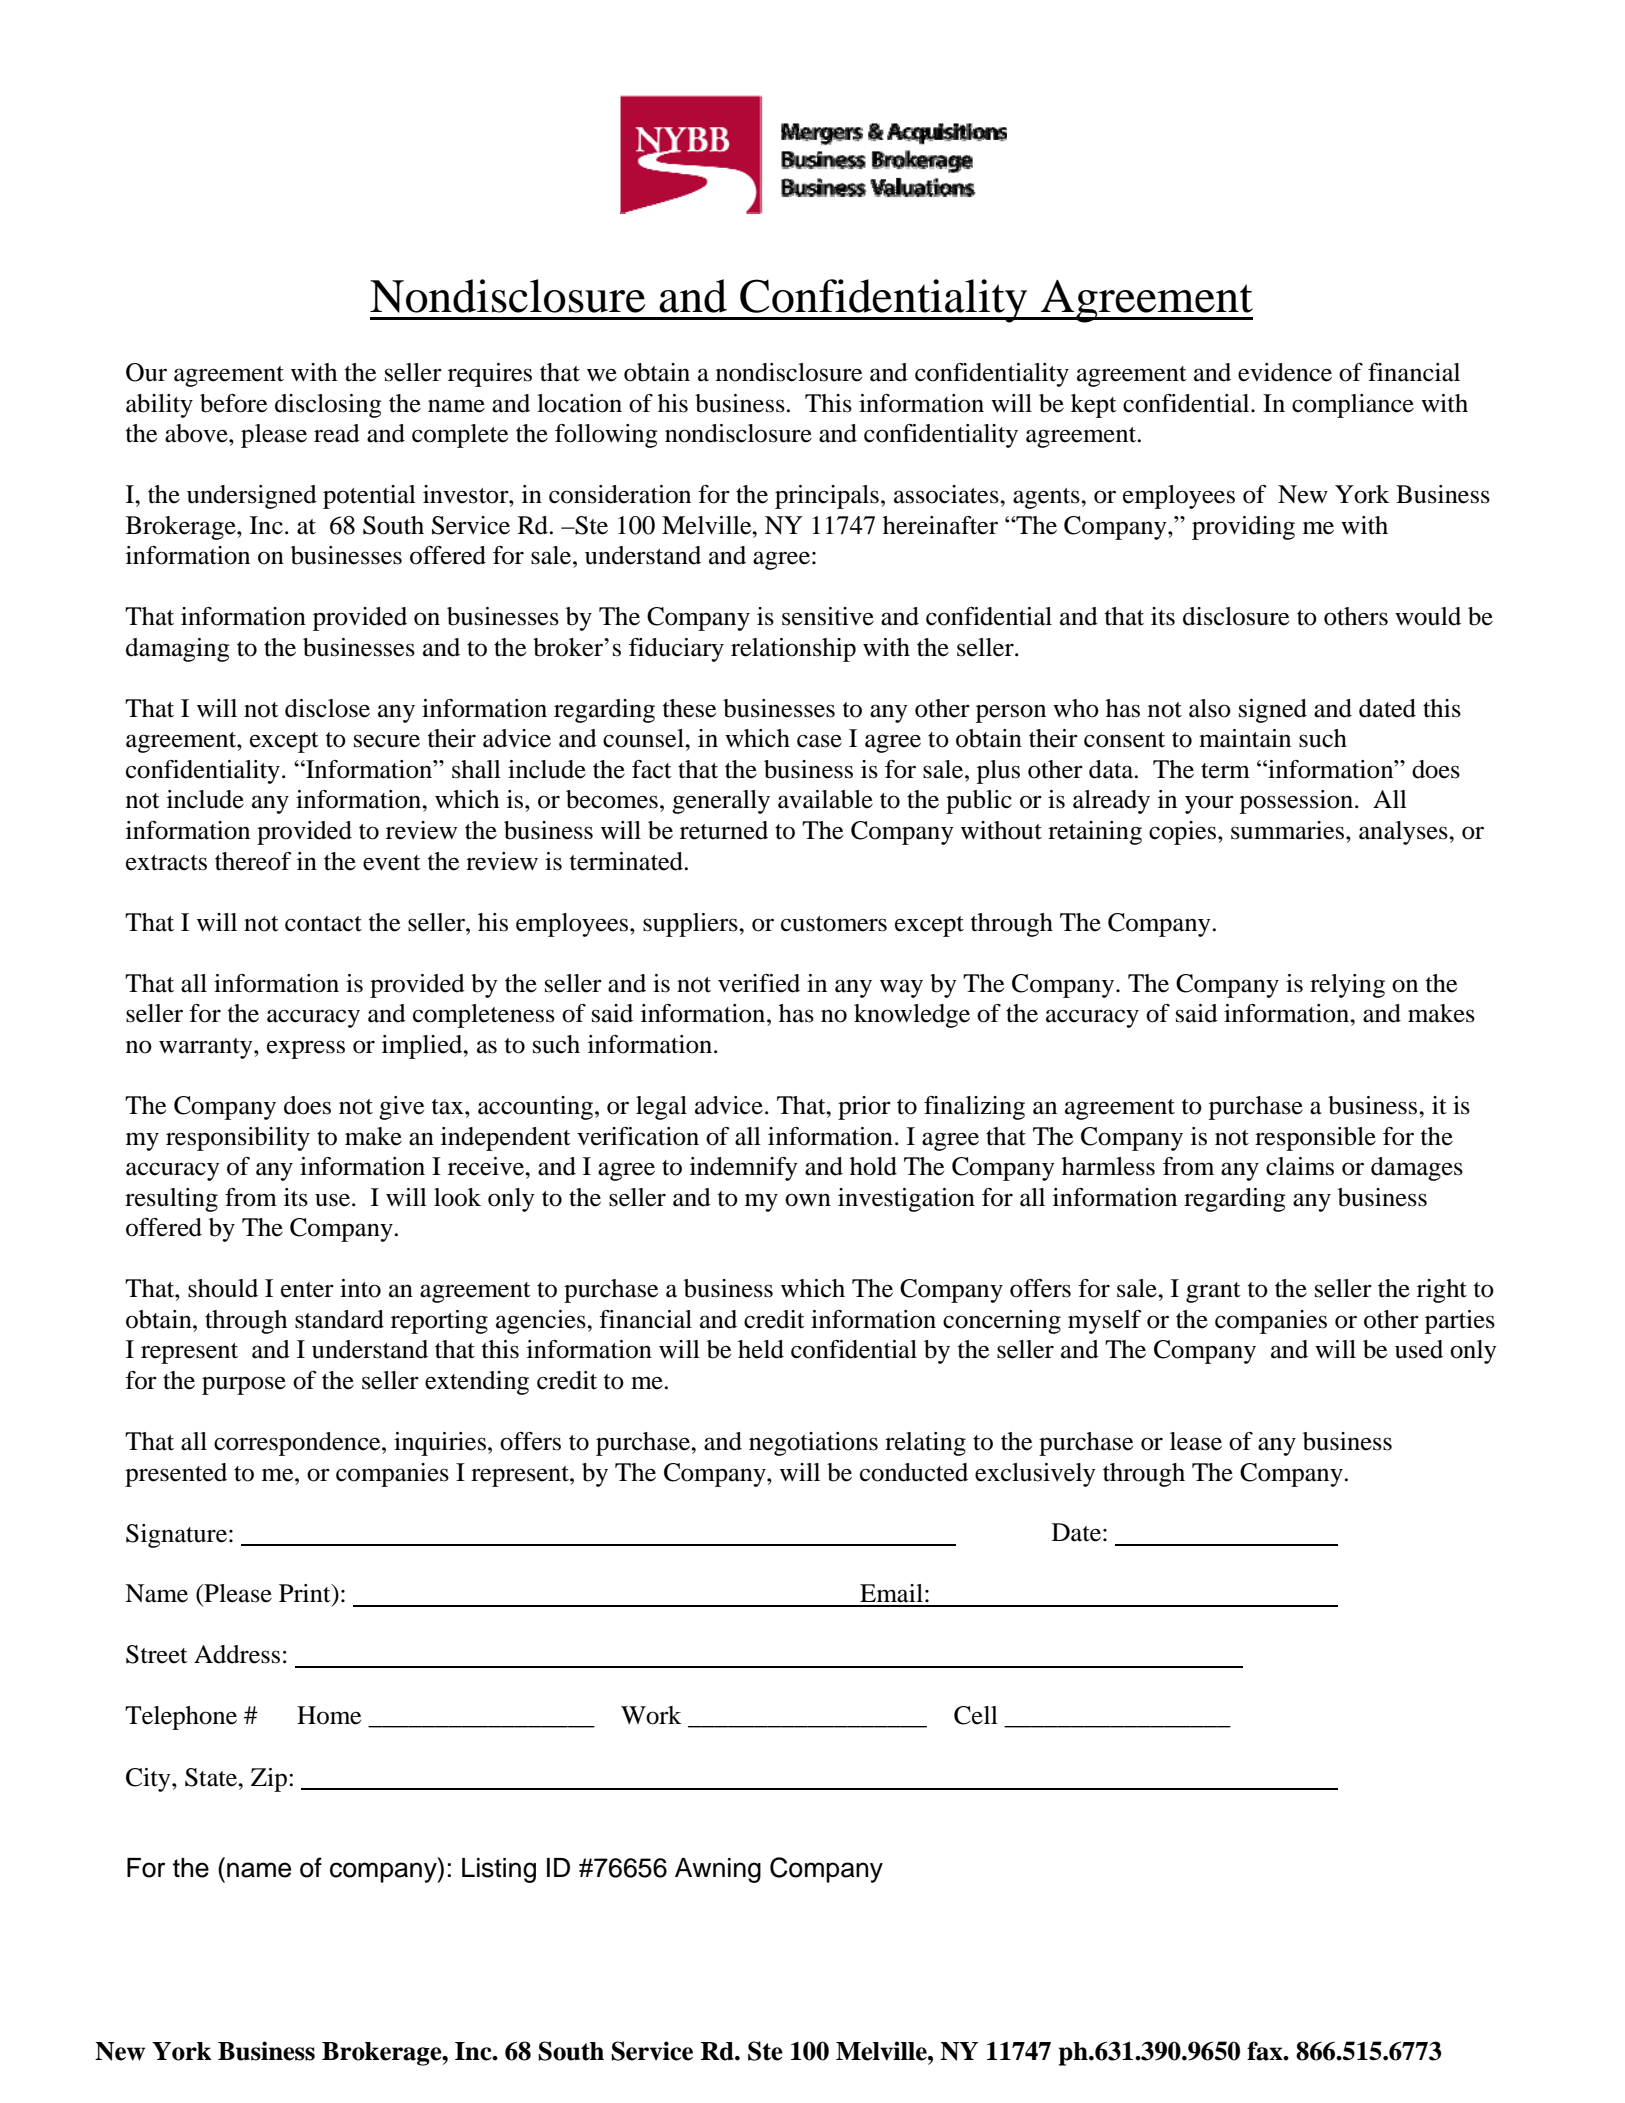 Image resolution: width=1625 pixels, height=2103 pixels. Describe the element at coordinates (387, 741) in the screenshot. I see `secure` at that location.
